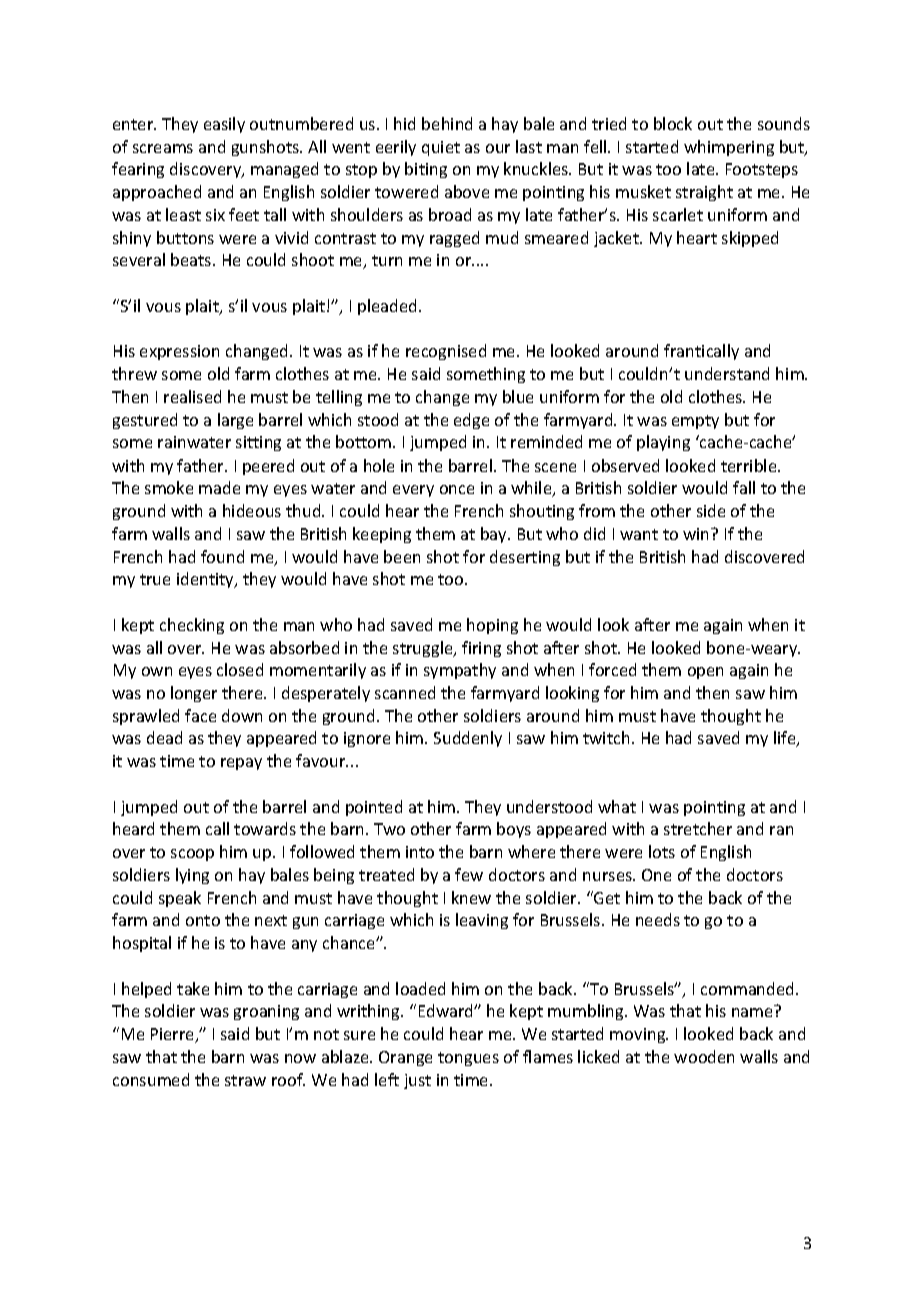  Describe the element at coordinates (441, 148) in the image. I see `quiet` at that location.
